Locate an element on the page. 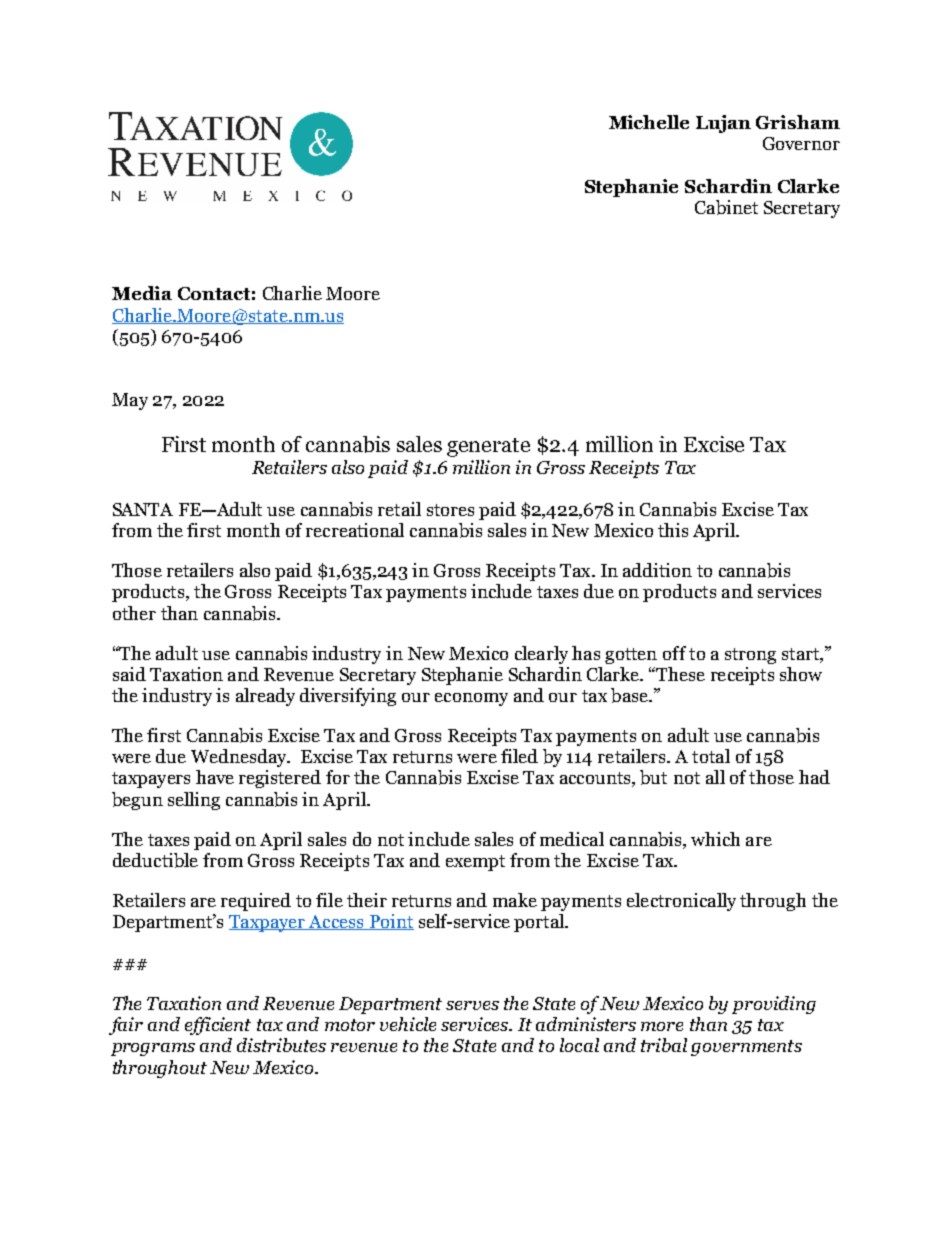  generate is located at coordinates (488, 447).
